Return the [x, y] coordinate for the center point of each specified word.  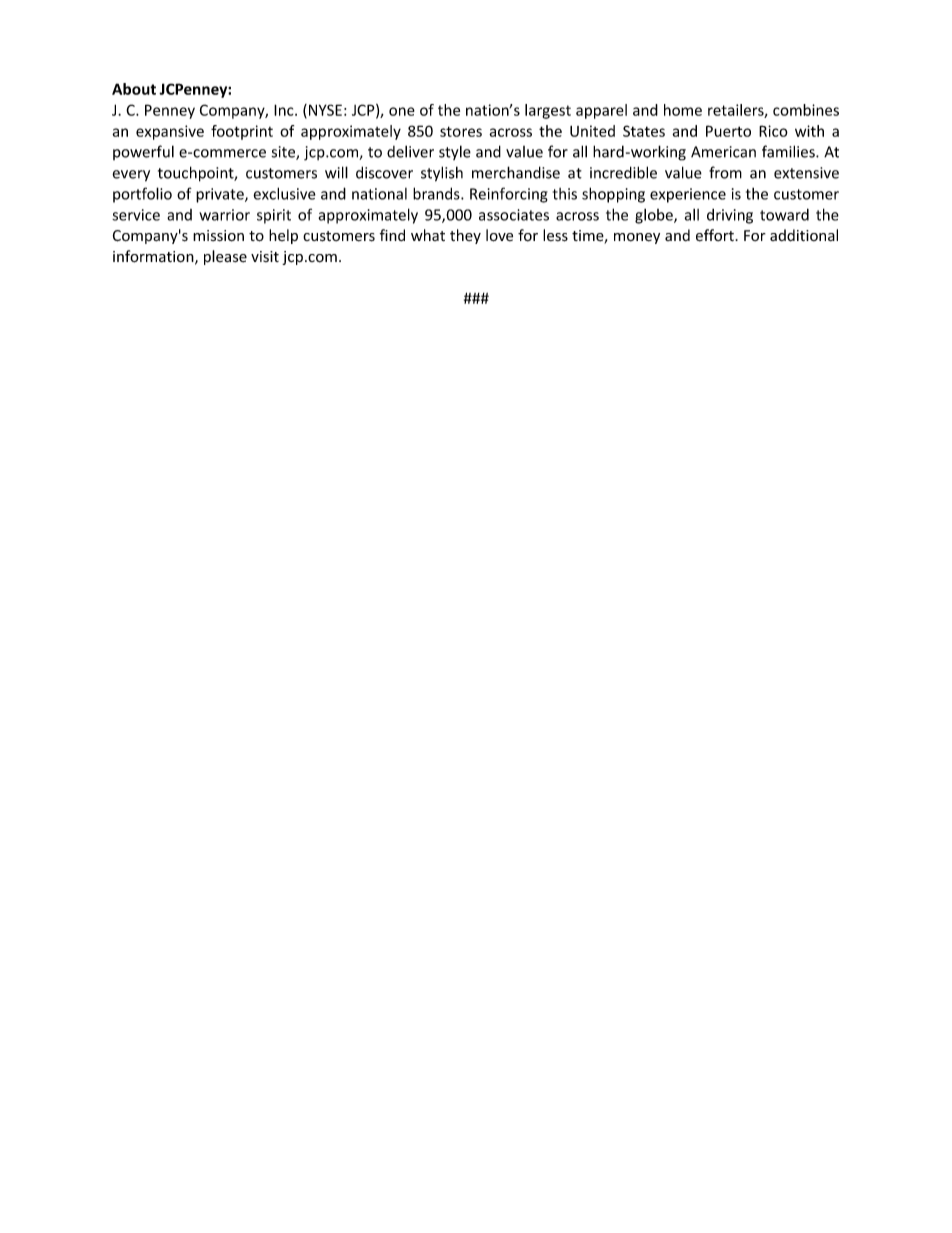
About [134, 89]
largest [548, 111]
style [455, 152]
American [723, 152]
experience [688, 195]
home [683, 110]
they [465, 236]
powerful [143, 152]
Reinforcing [509, 195]
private [221, 195]
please [225, 257]
